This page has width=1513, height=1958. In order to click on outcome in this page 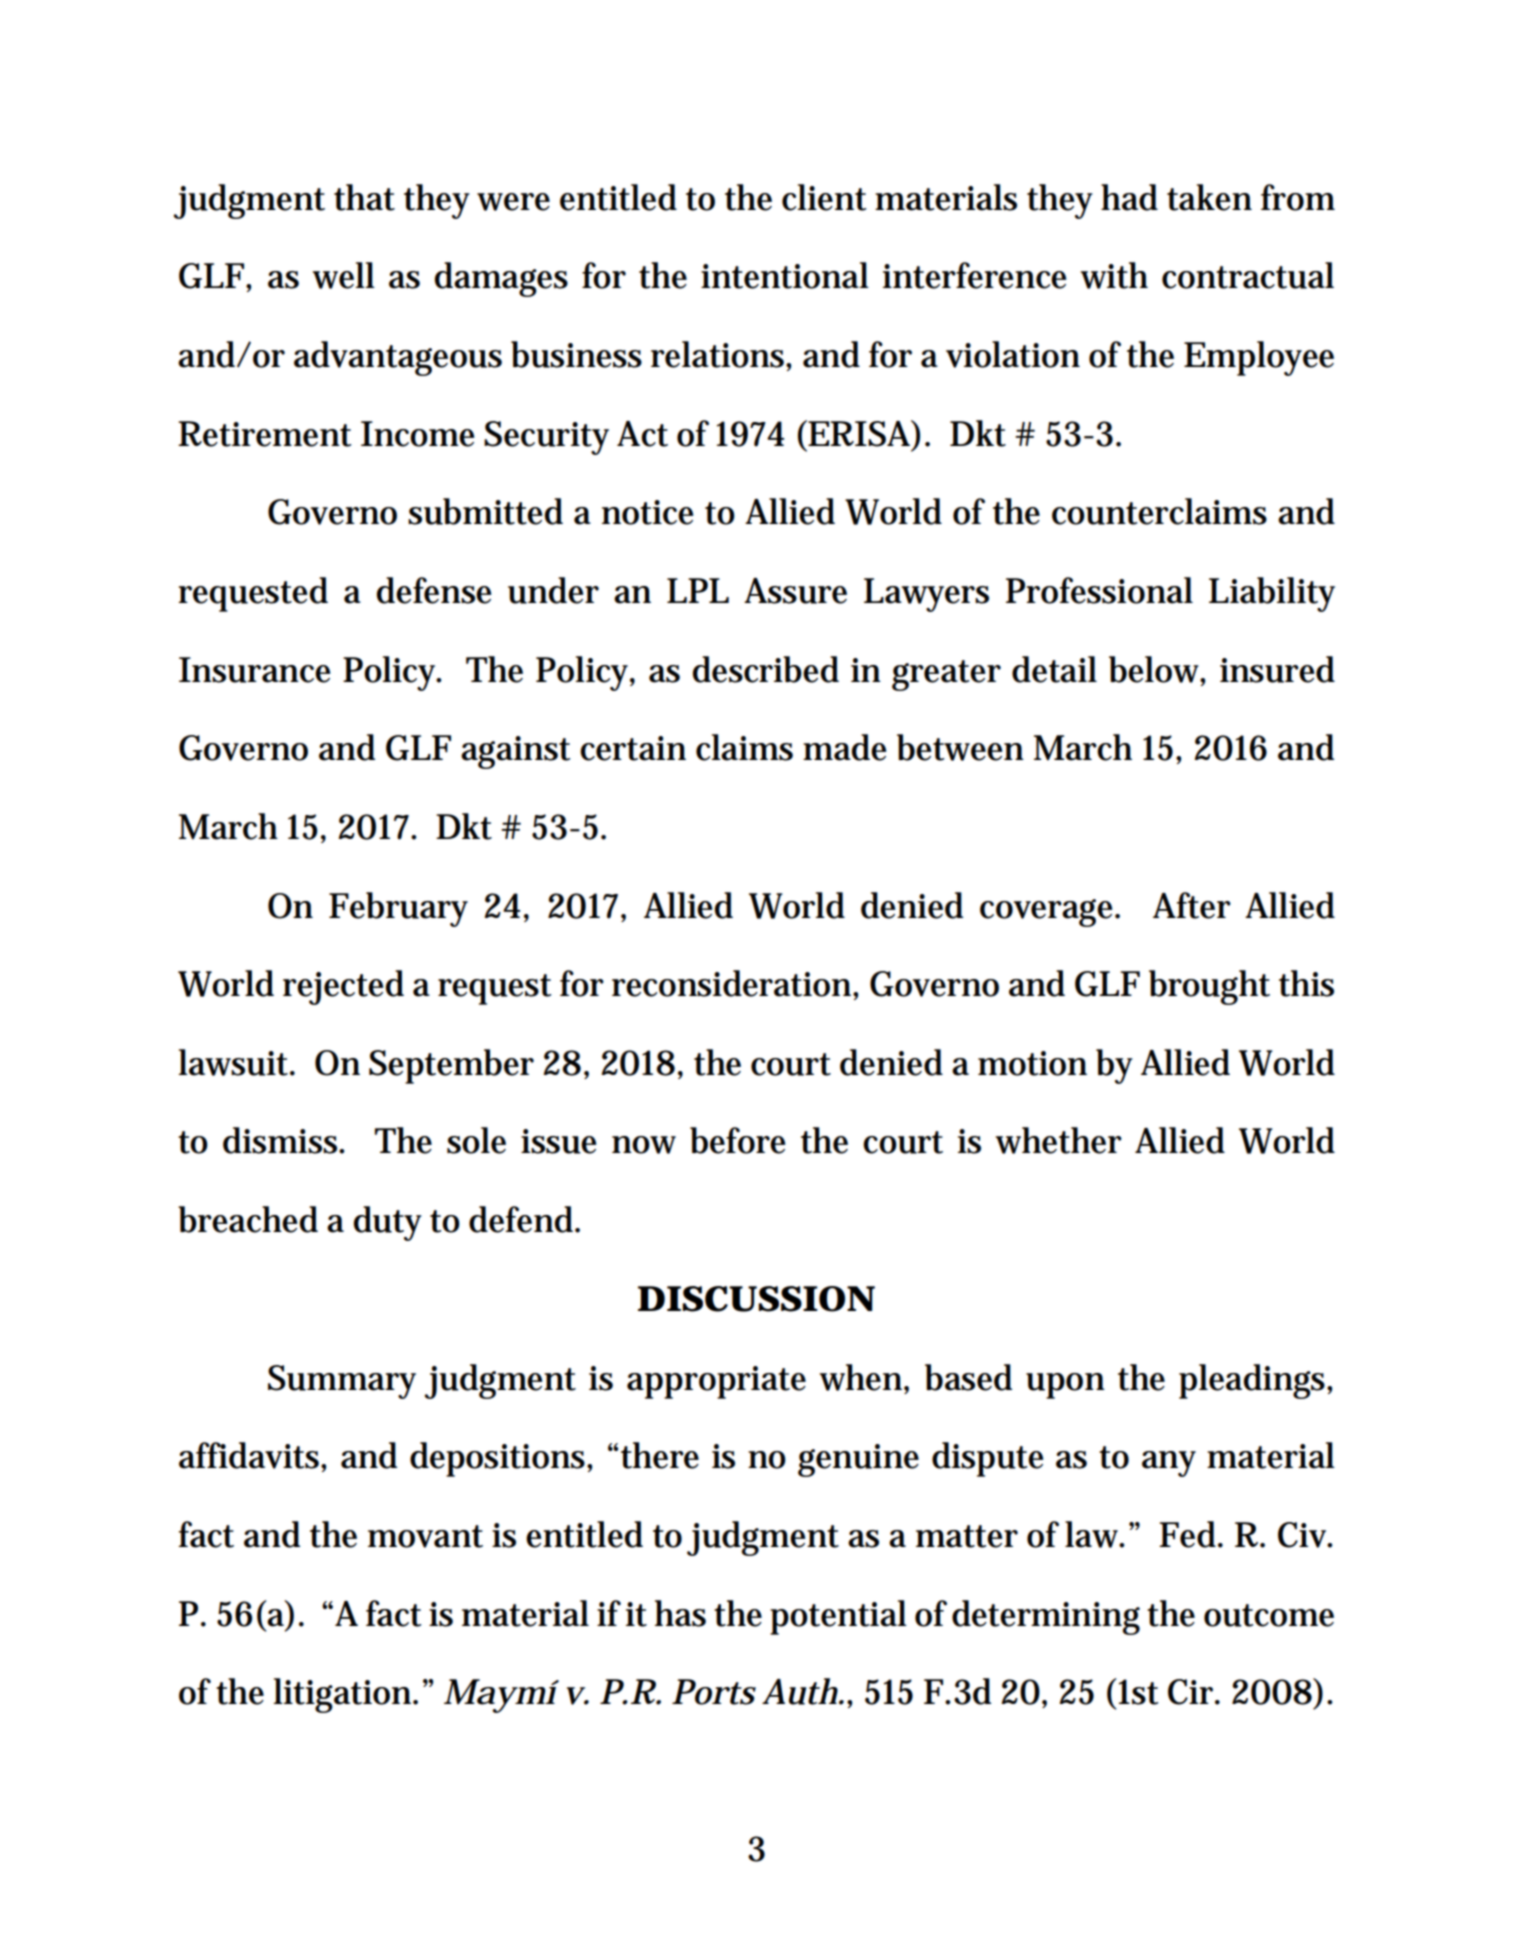, I will do `click(1269, 1615)`.
